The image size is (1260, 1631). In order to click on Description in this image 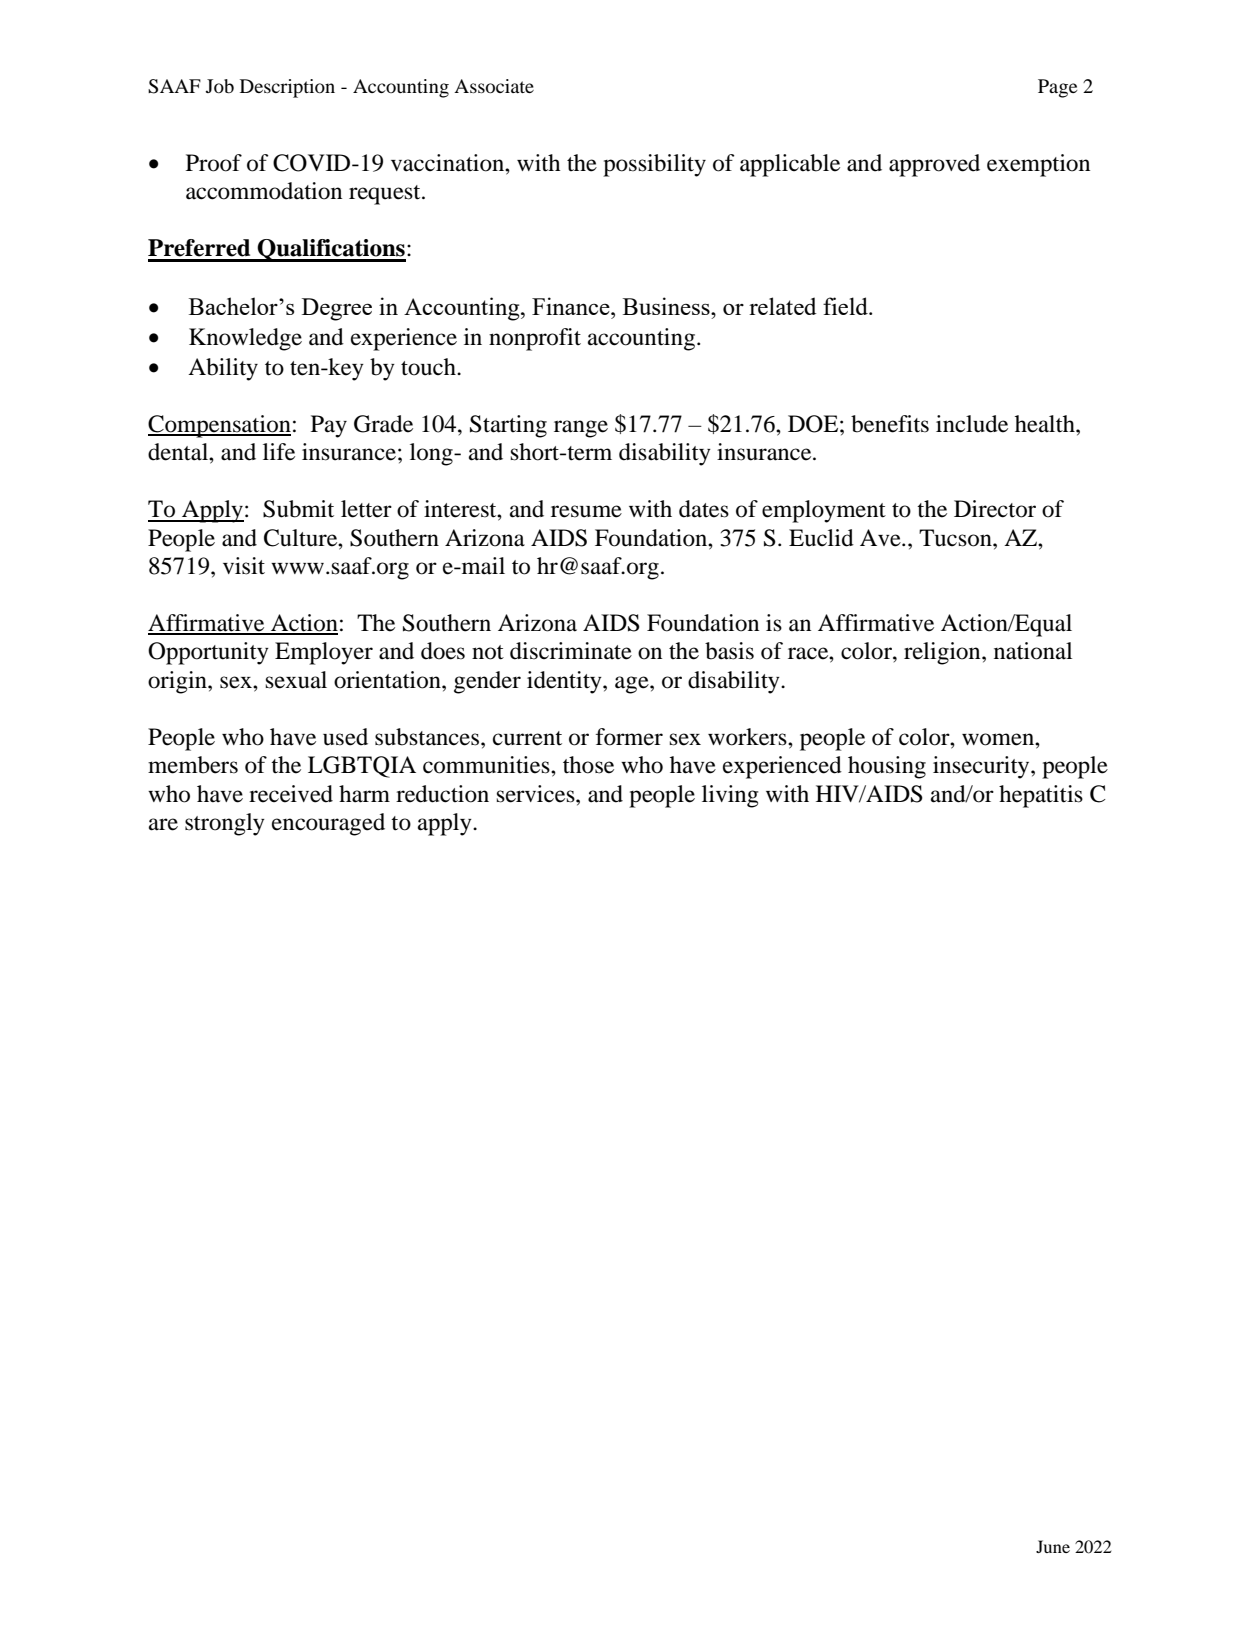, I will do `click(287, 88)`.
